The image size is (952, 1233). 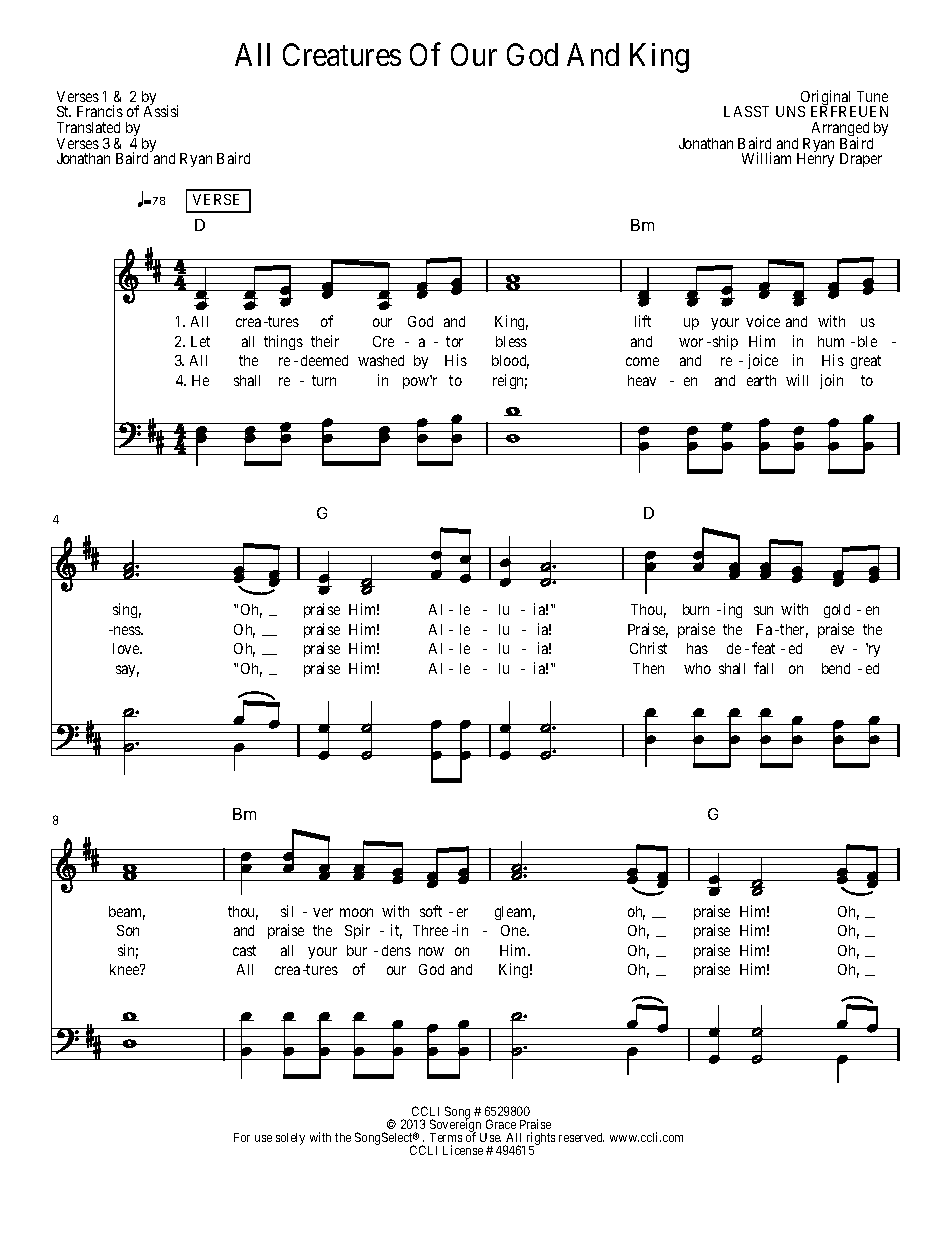 I want to click on One, so click(x=515, y=930).
